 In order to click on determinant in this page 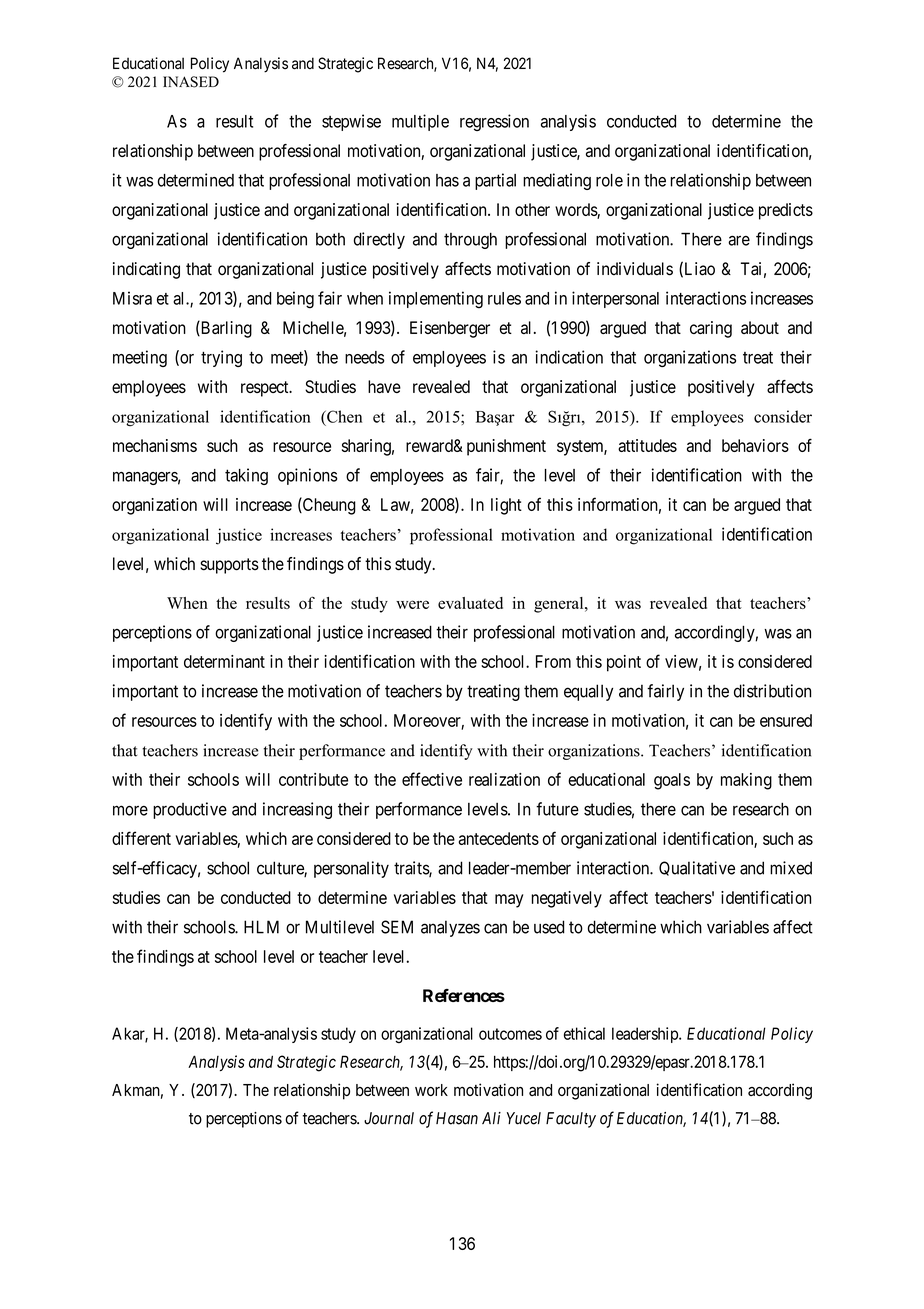, I will do `click(224, 661)`.
